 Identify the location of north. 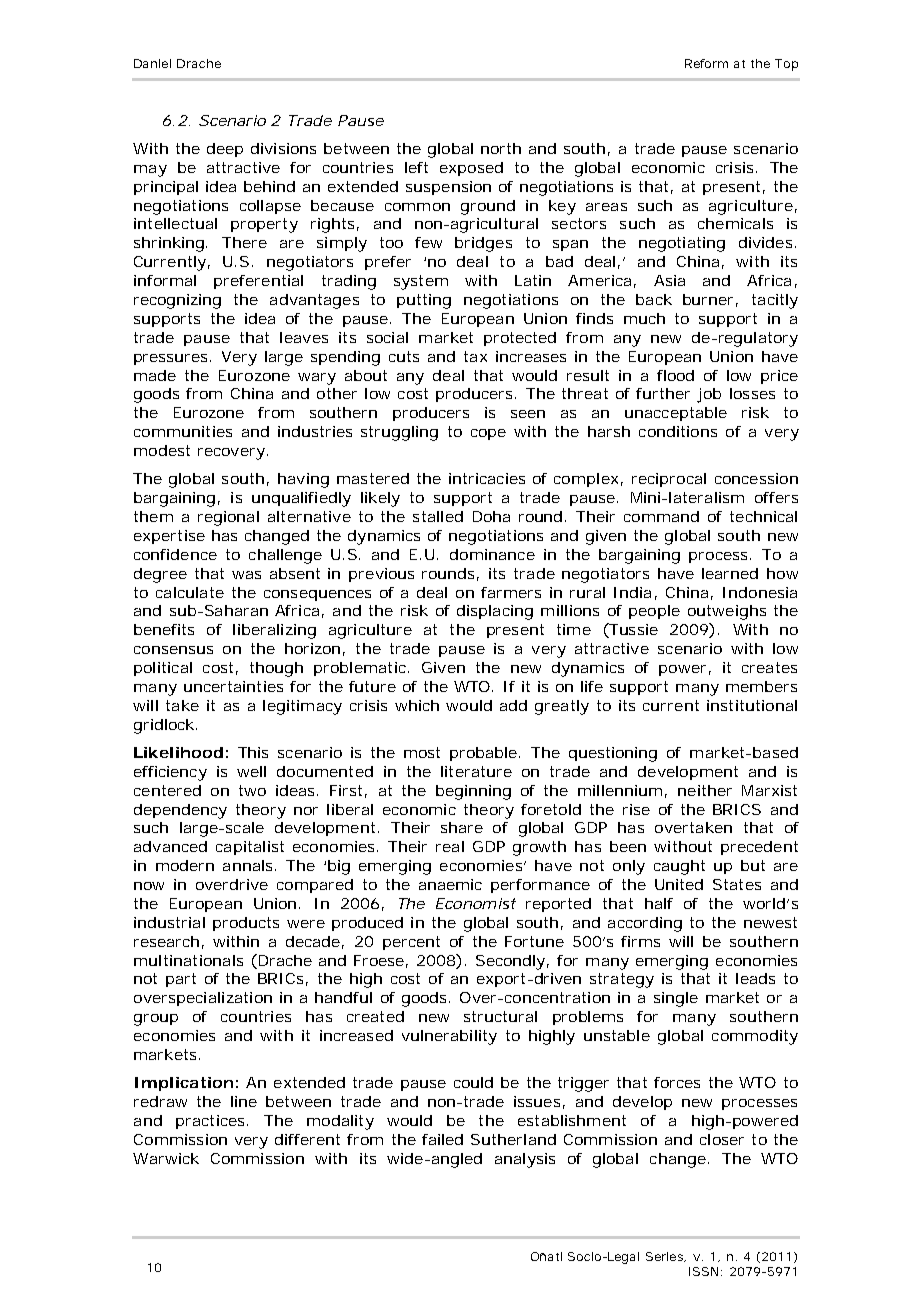
(501, 148).
